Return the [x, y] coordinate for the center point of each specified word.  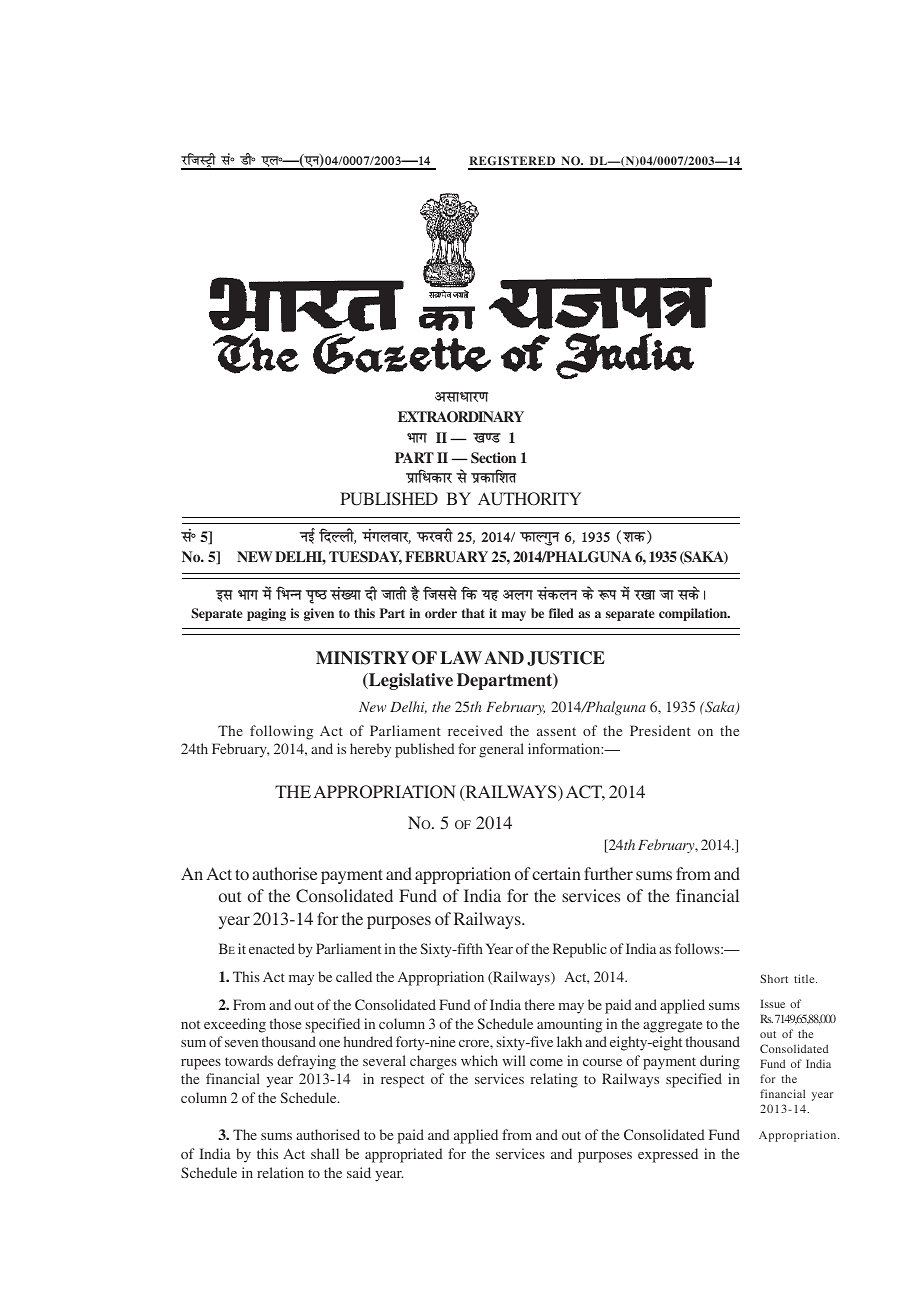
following [281, 732]
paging [266, 614]
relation [280, 1172]
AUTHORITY [529, 499]
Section [493, 458]
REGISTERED [513, 162]
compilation [694, 614]
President [660, 730]
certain [556, 873]
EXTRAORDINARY [461, 417]
